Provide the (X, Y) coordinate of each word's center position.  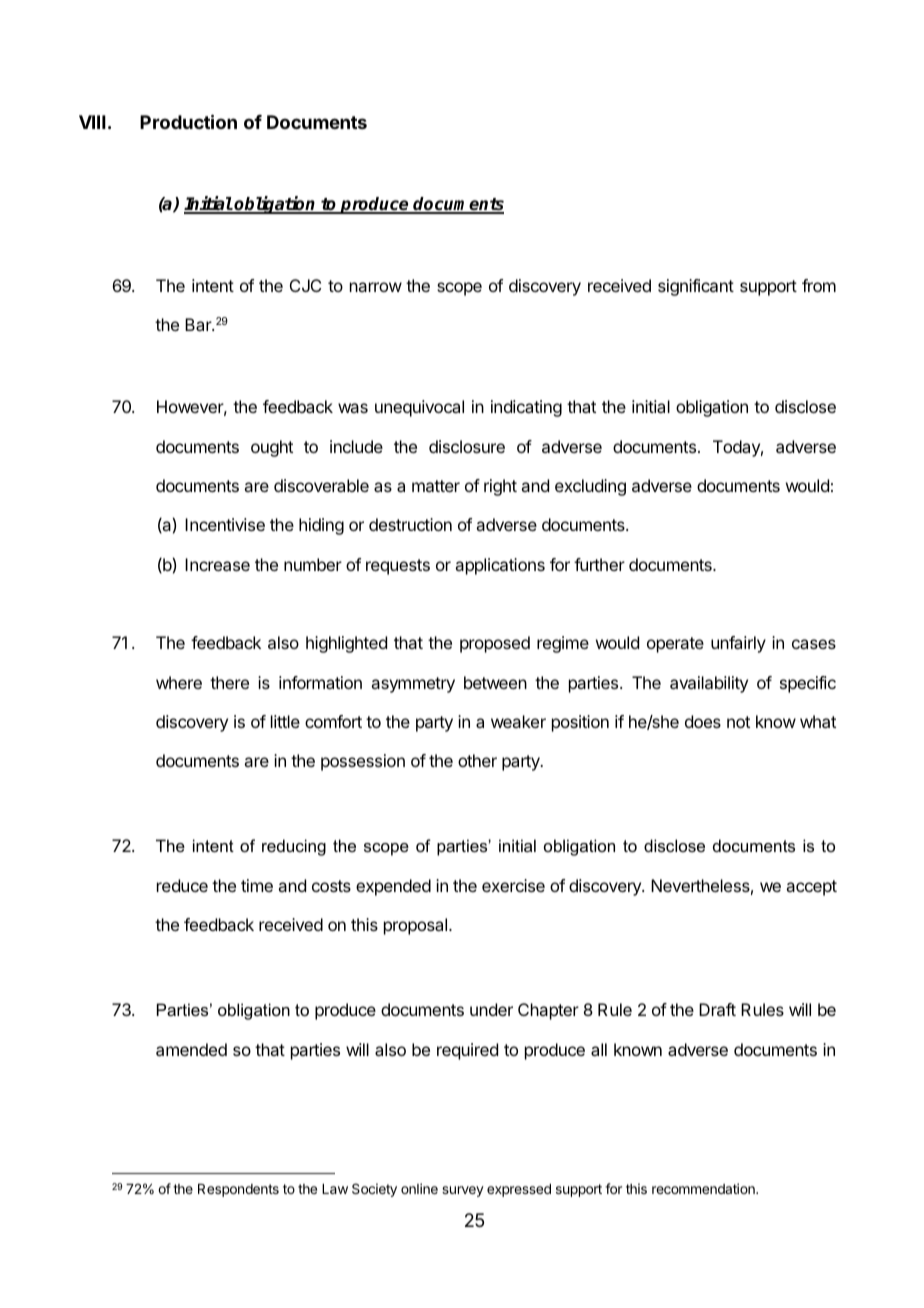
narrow (376, 287)
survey (463, 1191)
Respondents (238, 1190)
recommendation (704, 1188)
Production (188, 121)
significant (696, 287)
